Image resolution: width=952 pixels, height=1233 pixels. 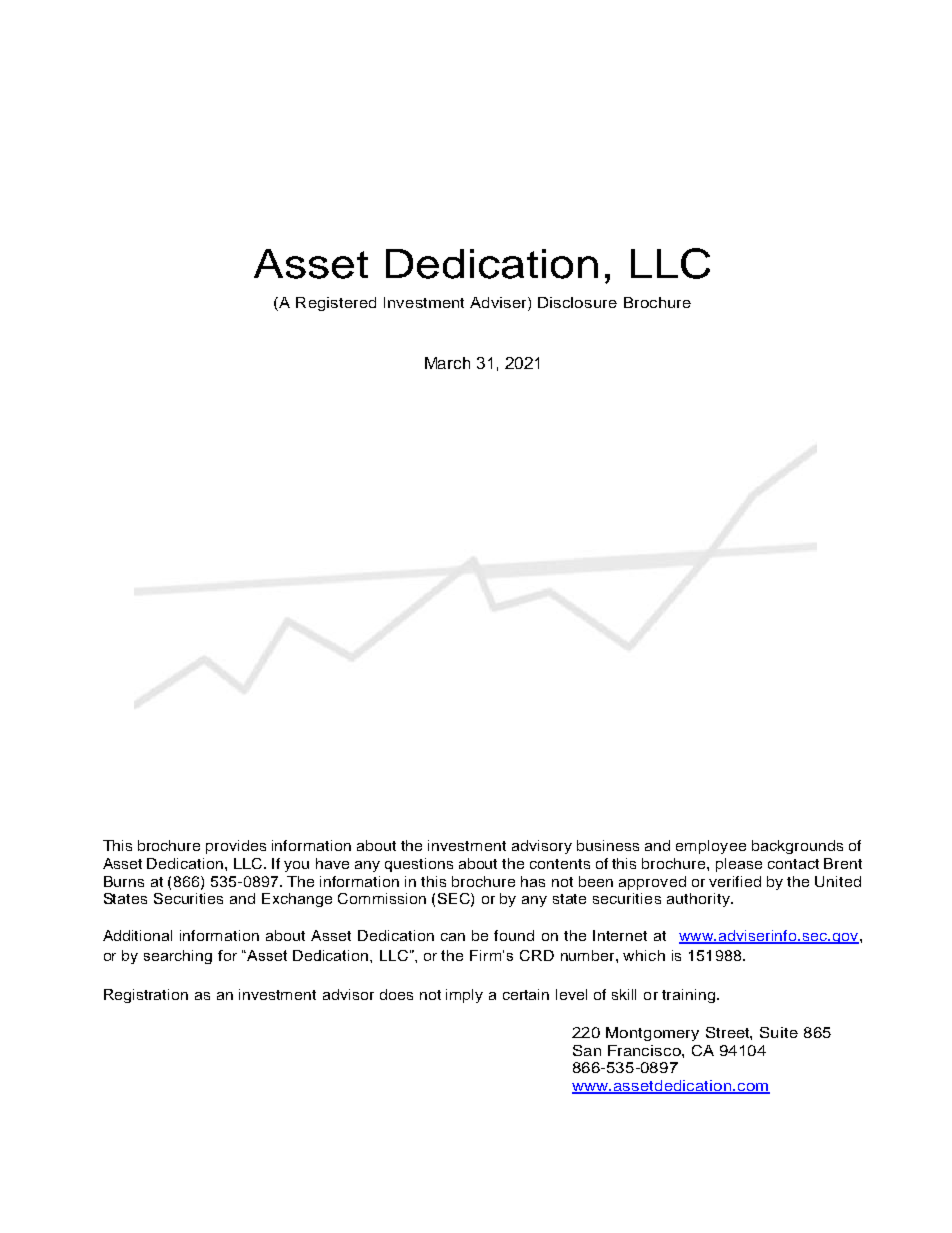 What do you see at coordinates (797, 847) in the screenshot?
I see `backgrounds` at bounding box center [797, 847].
